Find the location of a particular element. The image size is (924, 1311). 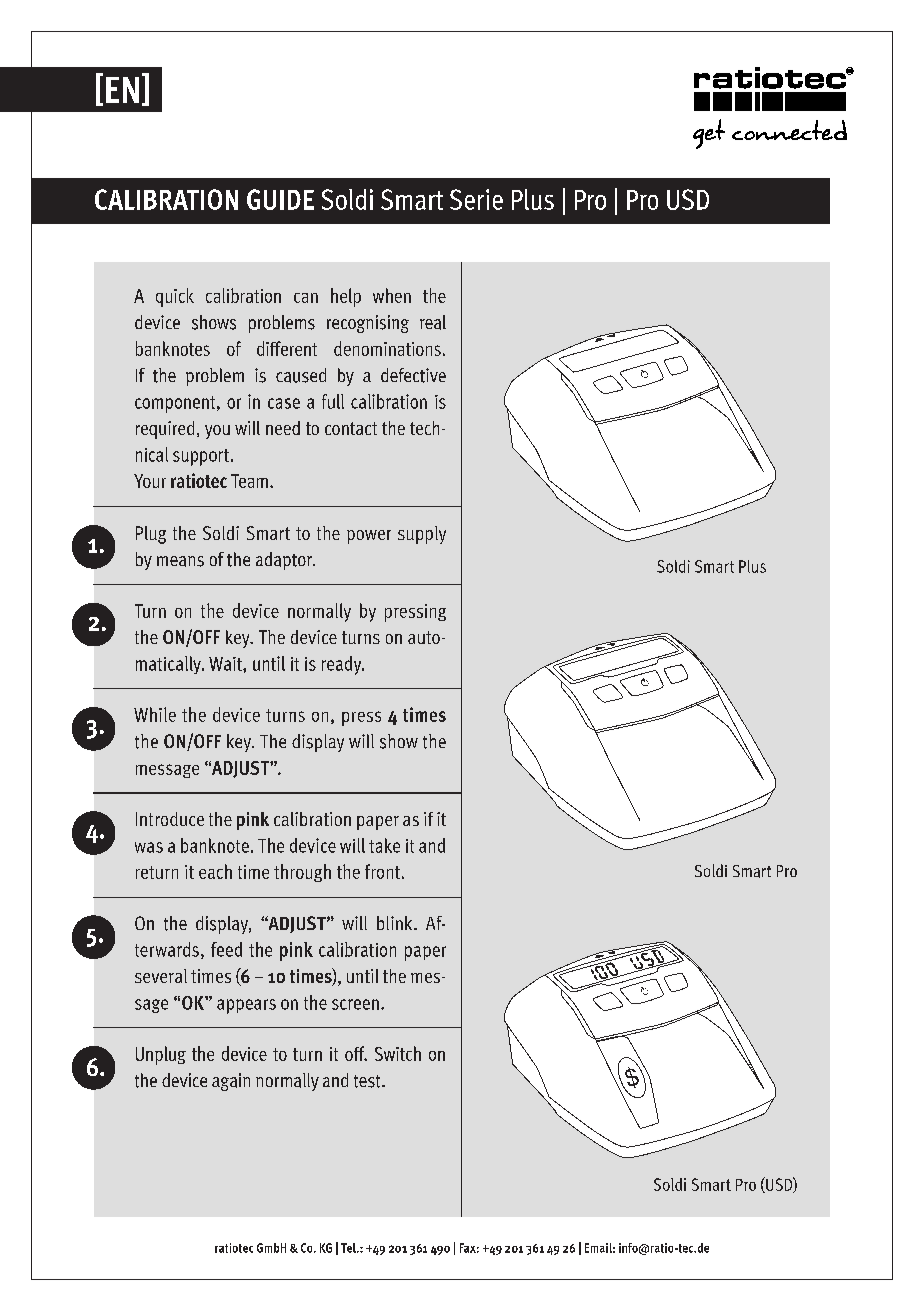

GUIDE is located at coordinates (280, 199).
